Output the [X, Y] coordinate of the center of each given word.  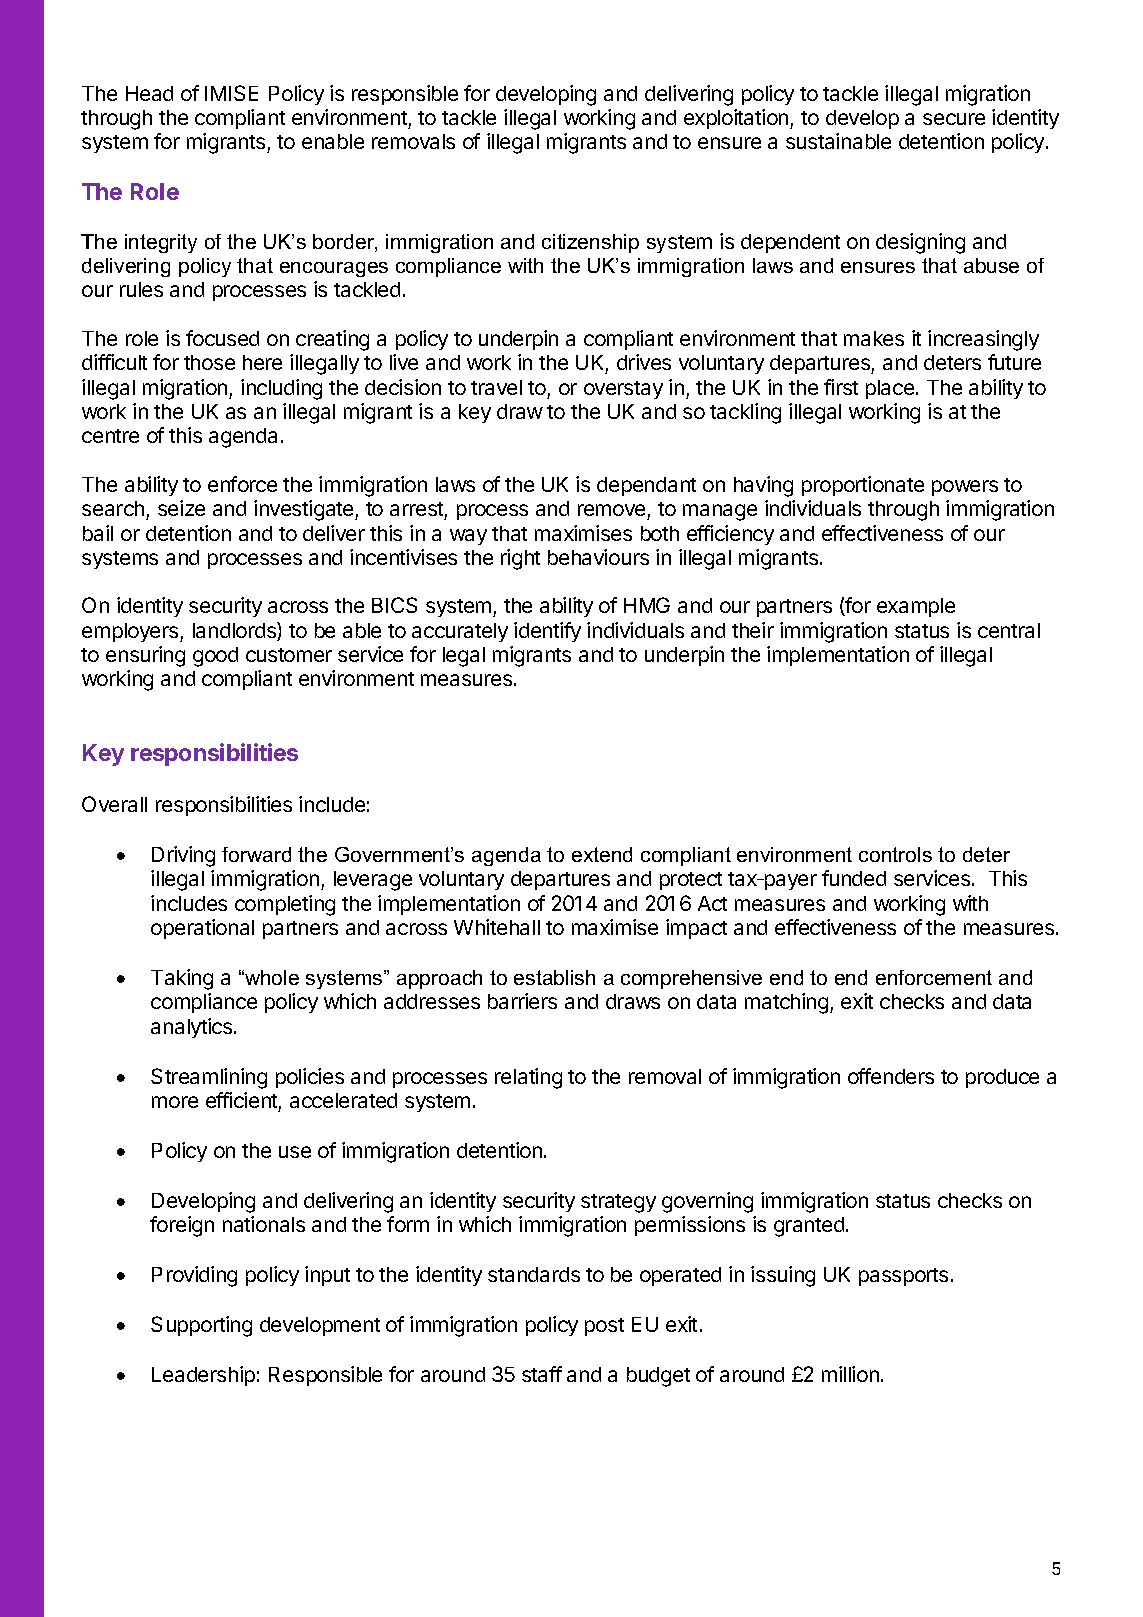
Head [149, 93]
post [604, 1327]
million [850, 1374]
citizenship [590, 243]
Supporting [201, 1326]
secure [954, 119]
